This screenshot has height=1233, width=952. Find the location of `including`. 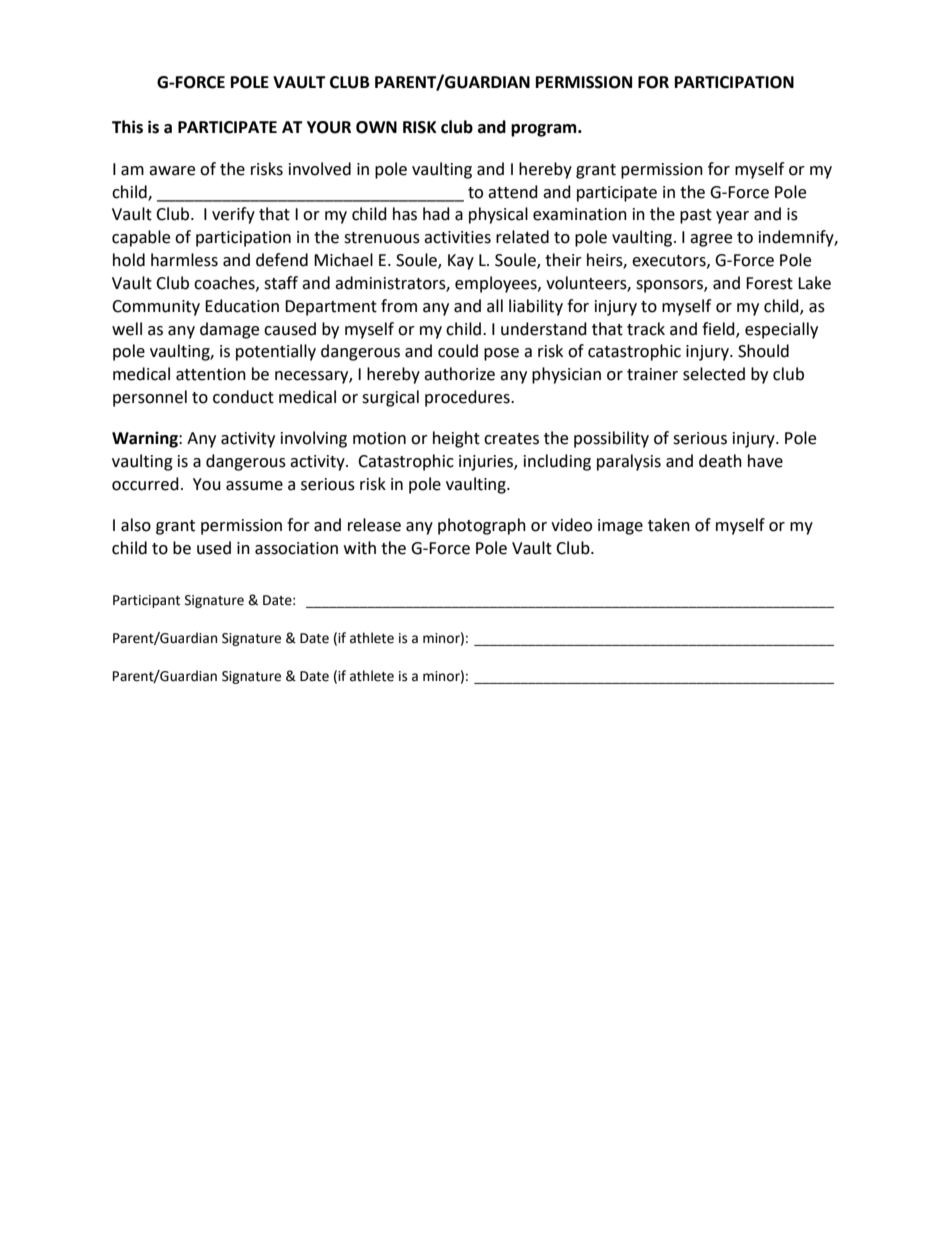

including is located at coordinates (557, 462).
